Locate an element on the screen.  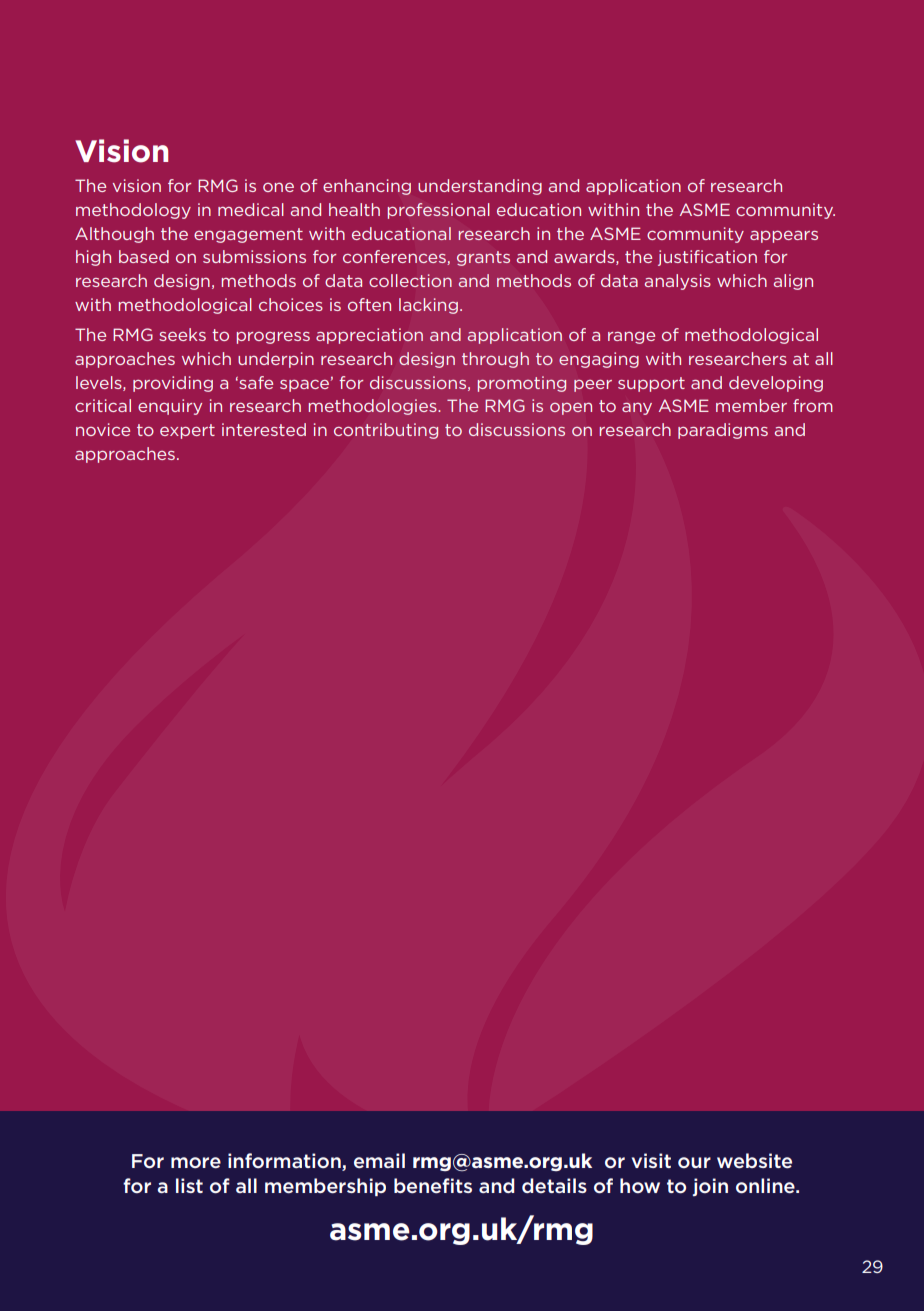
list is located at coordinates (189, 1185).
